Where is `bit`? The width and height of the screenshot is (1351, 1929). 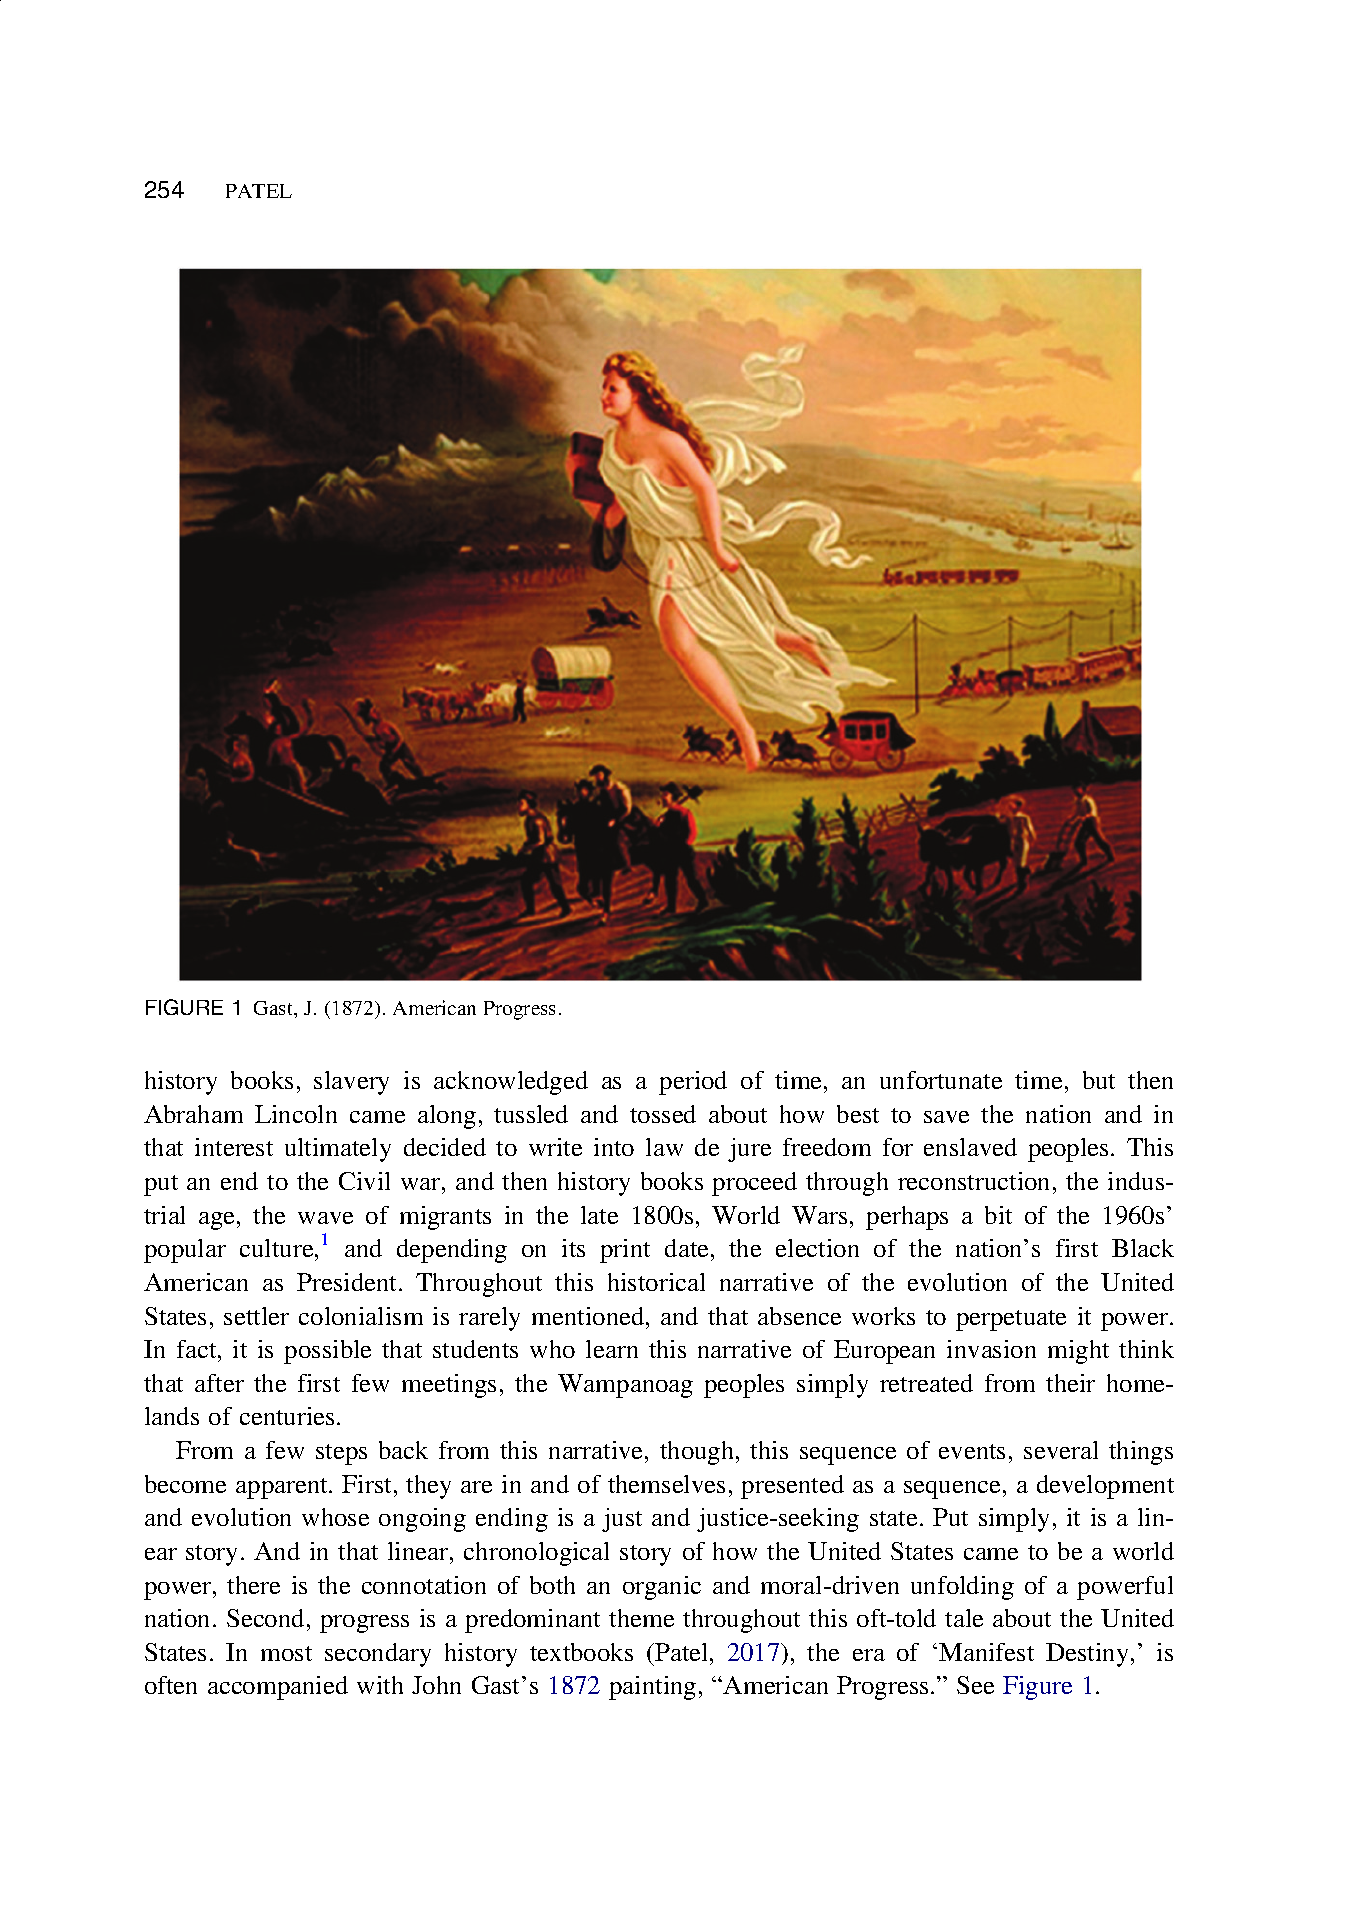
bit is located at coordinates (998, 1215).
